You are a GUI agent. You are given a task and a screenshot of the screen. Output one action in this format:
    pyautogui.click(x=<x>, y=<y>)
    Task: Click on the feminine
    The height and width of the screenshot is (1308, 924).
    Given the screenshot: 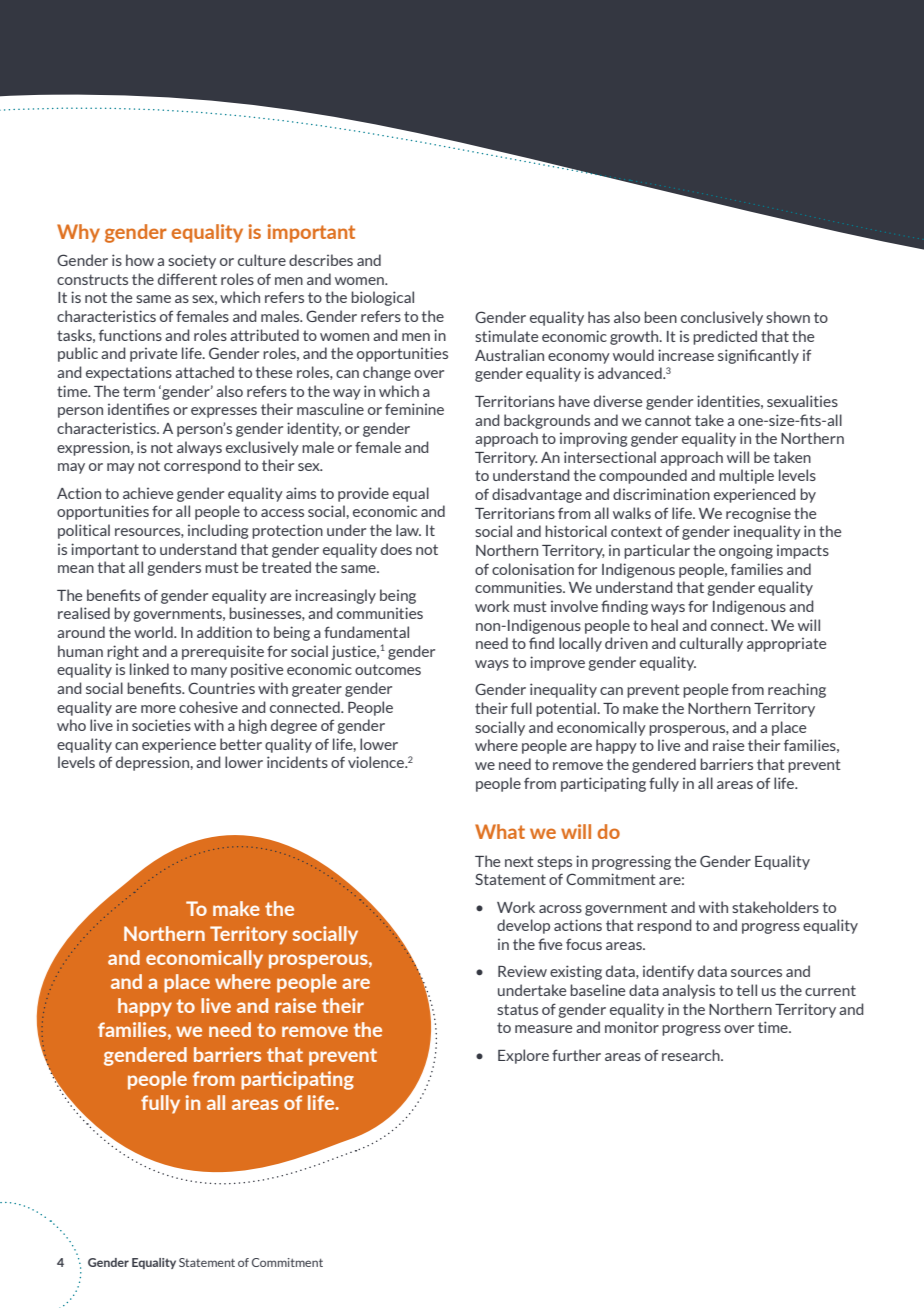 What is the action you would take?
    pyautogui.click(x=414, y=409)
